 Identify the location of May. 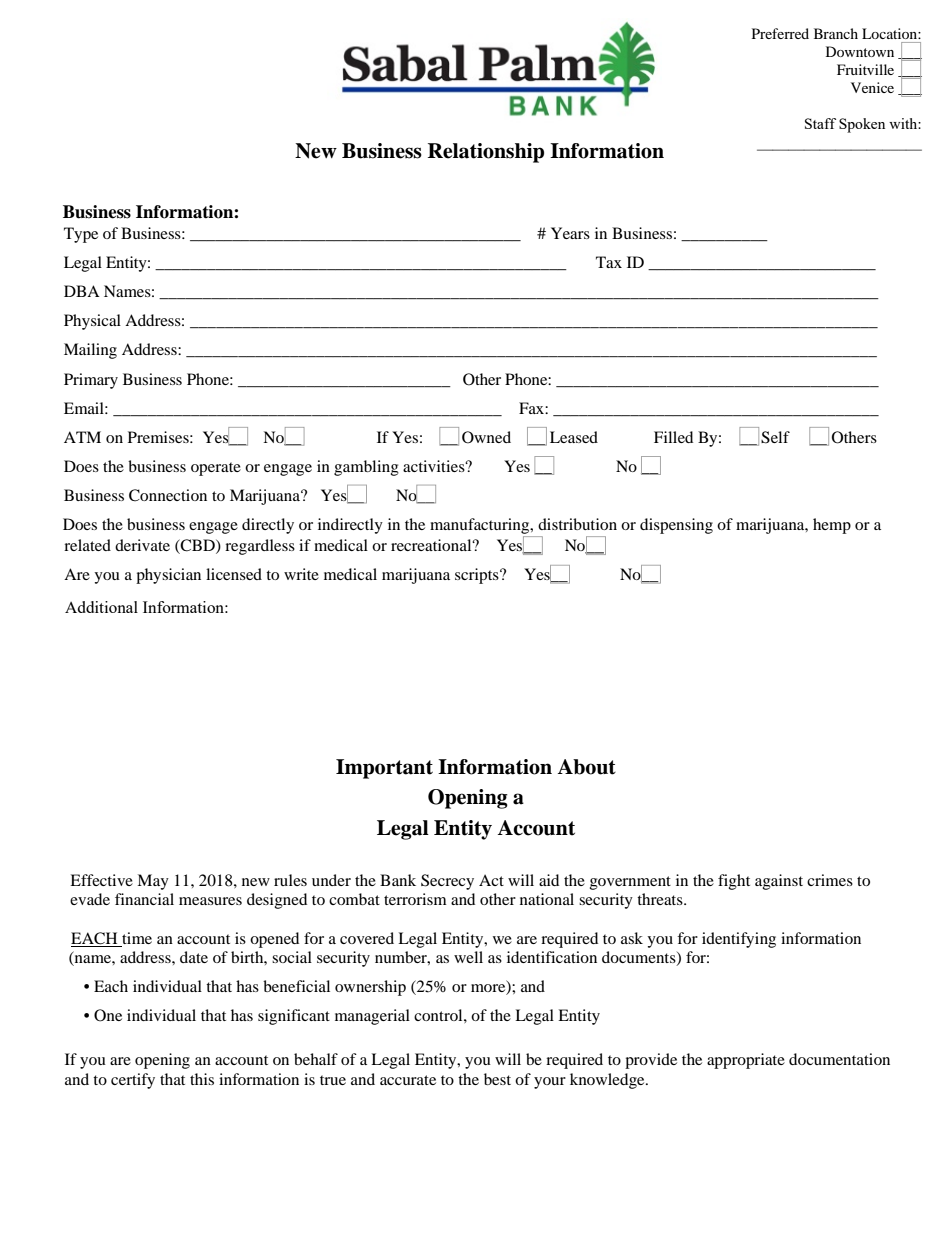
(153, 882).
